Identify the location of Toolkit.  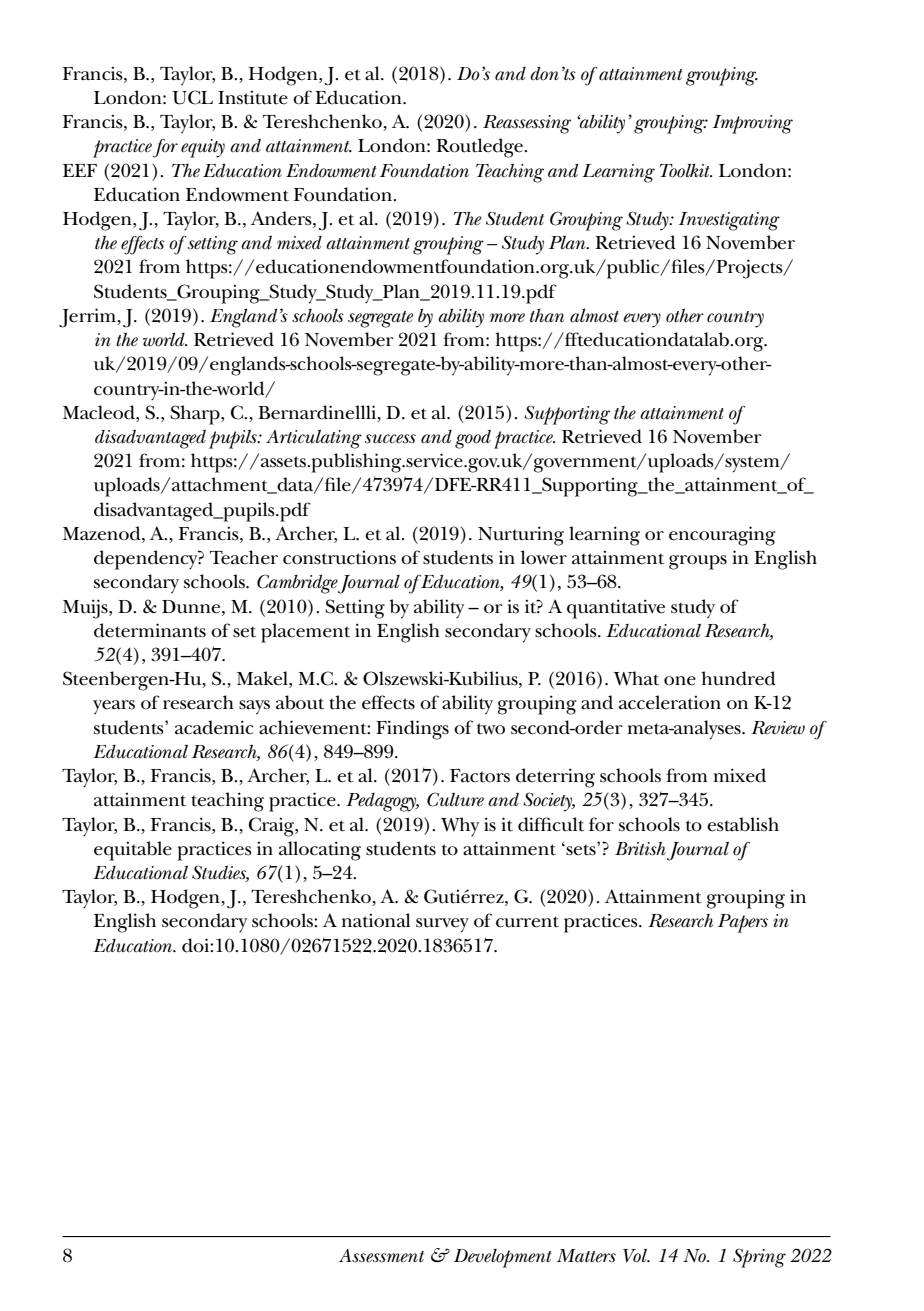
(686, 171).
